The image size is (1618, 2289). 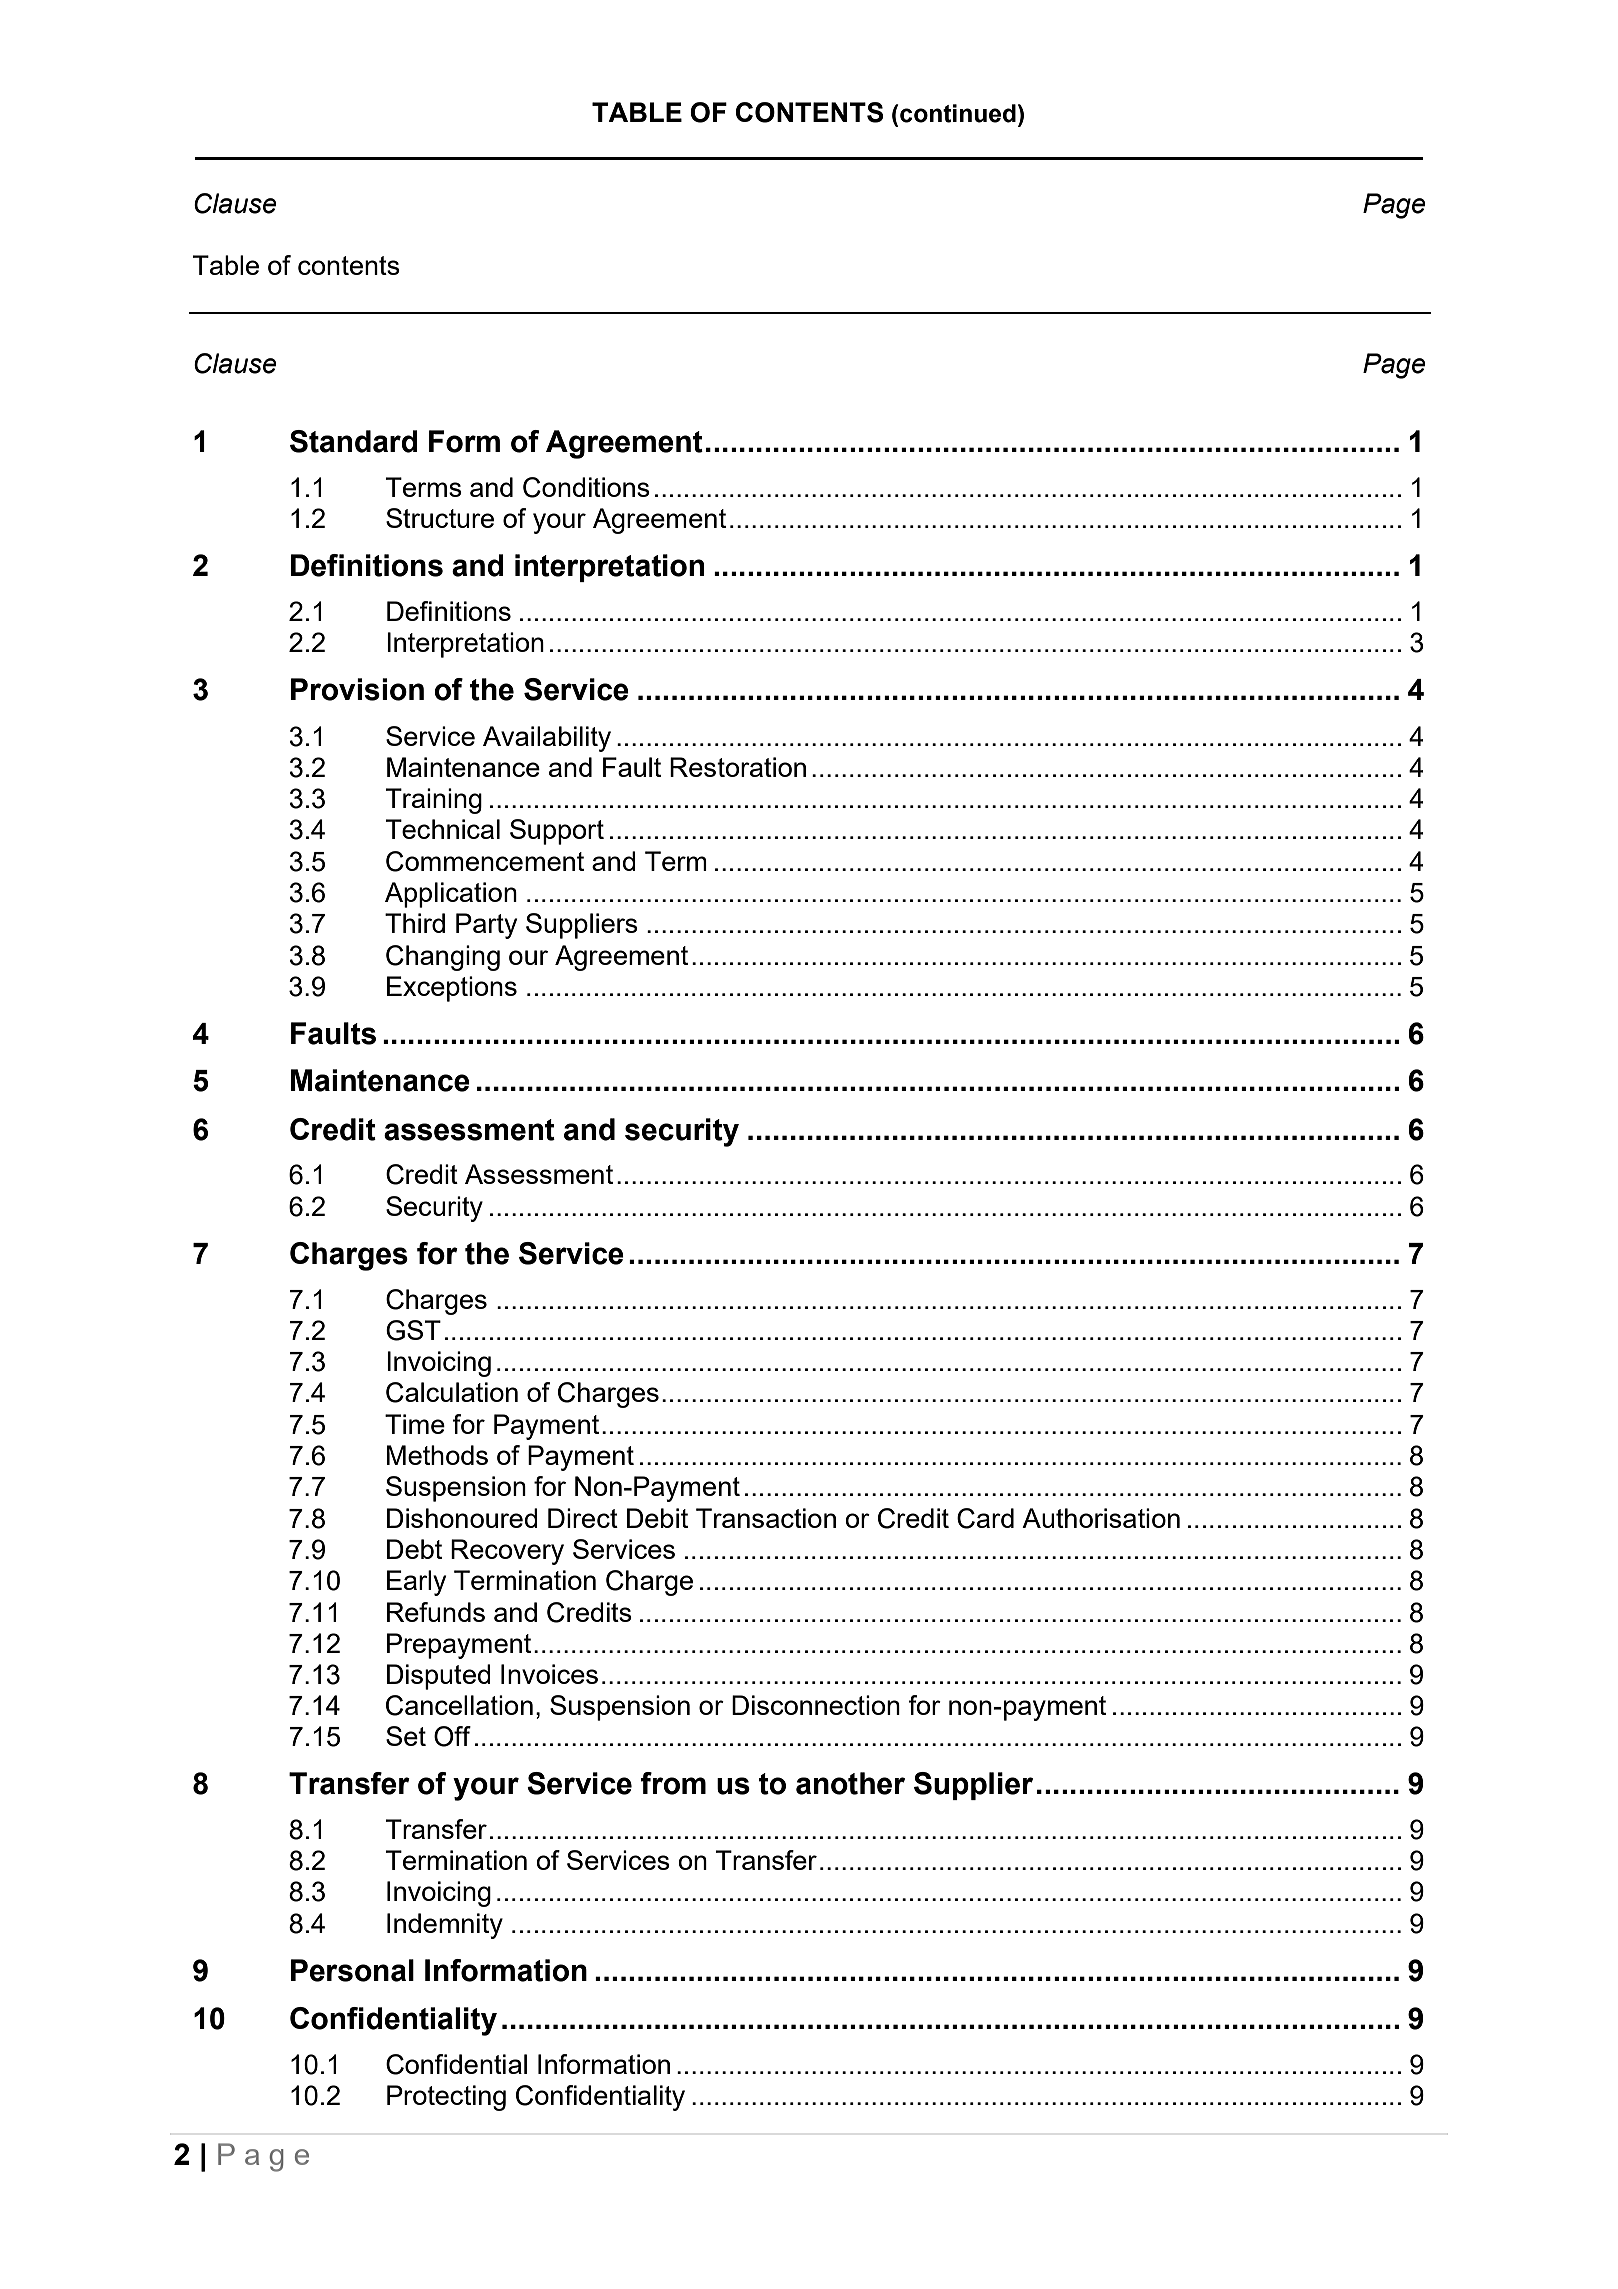 I want to click on another, so click(x=850, y=1783).
